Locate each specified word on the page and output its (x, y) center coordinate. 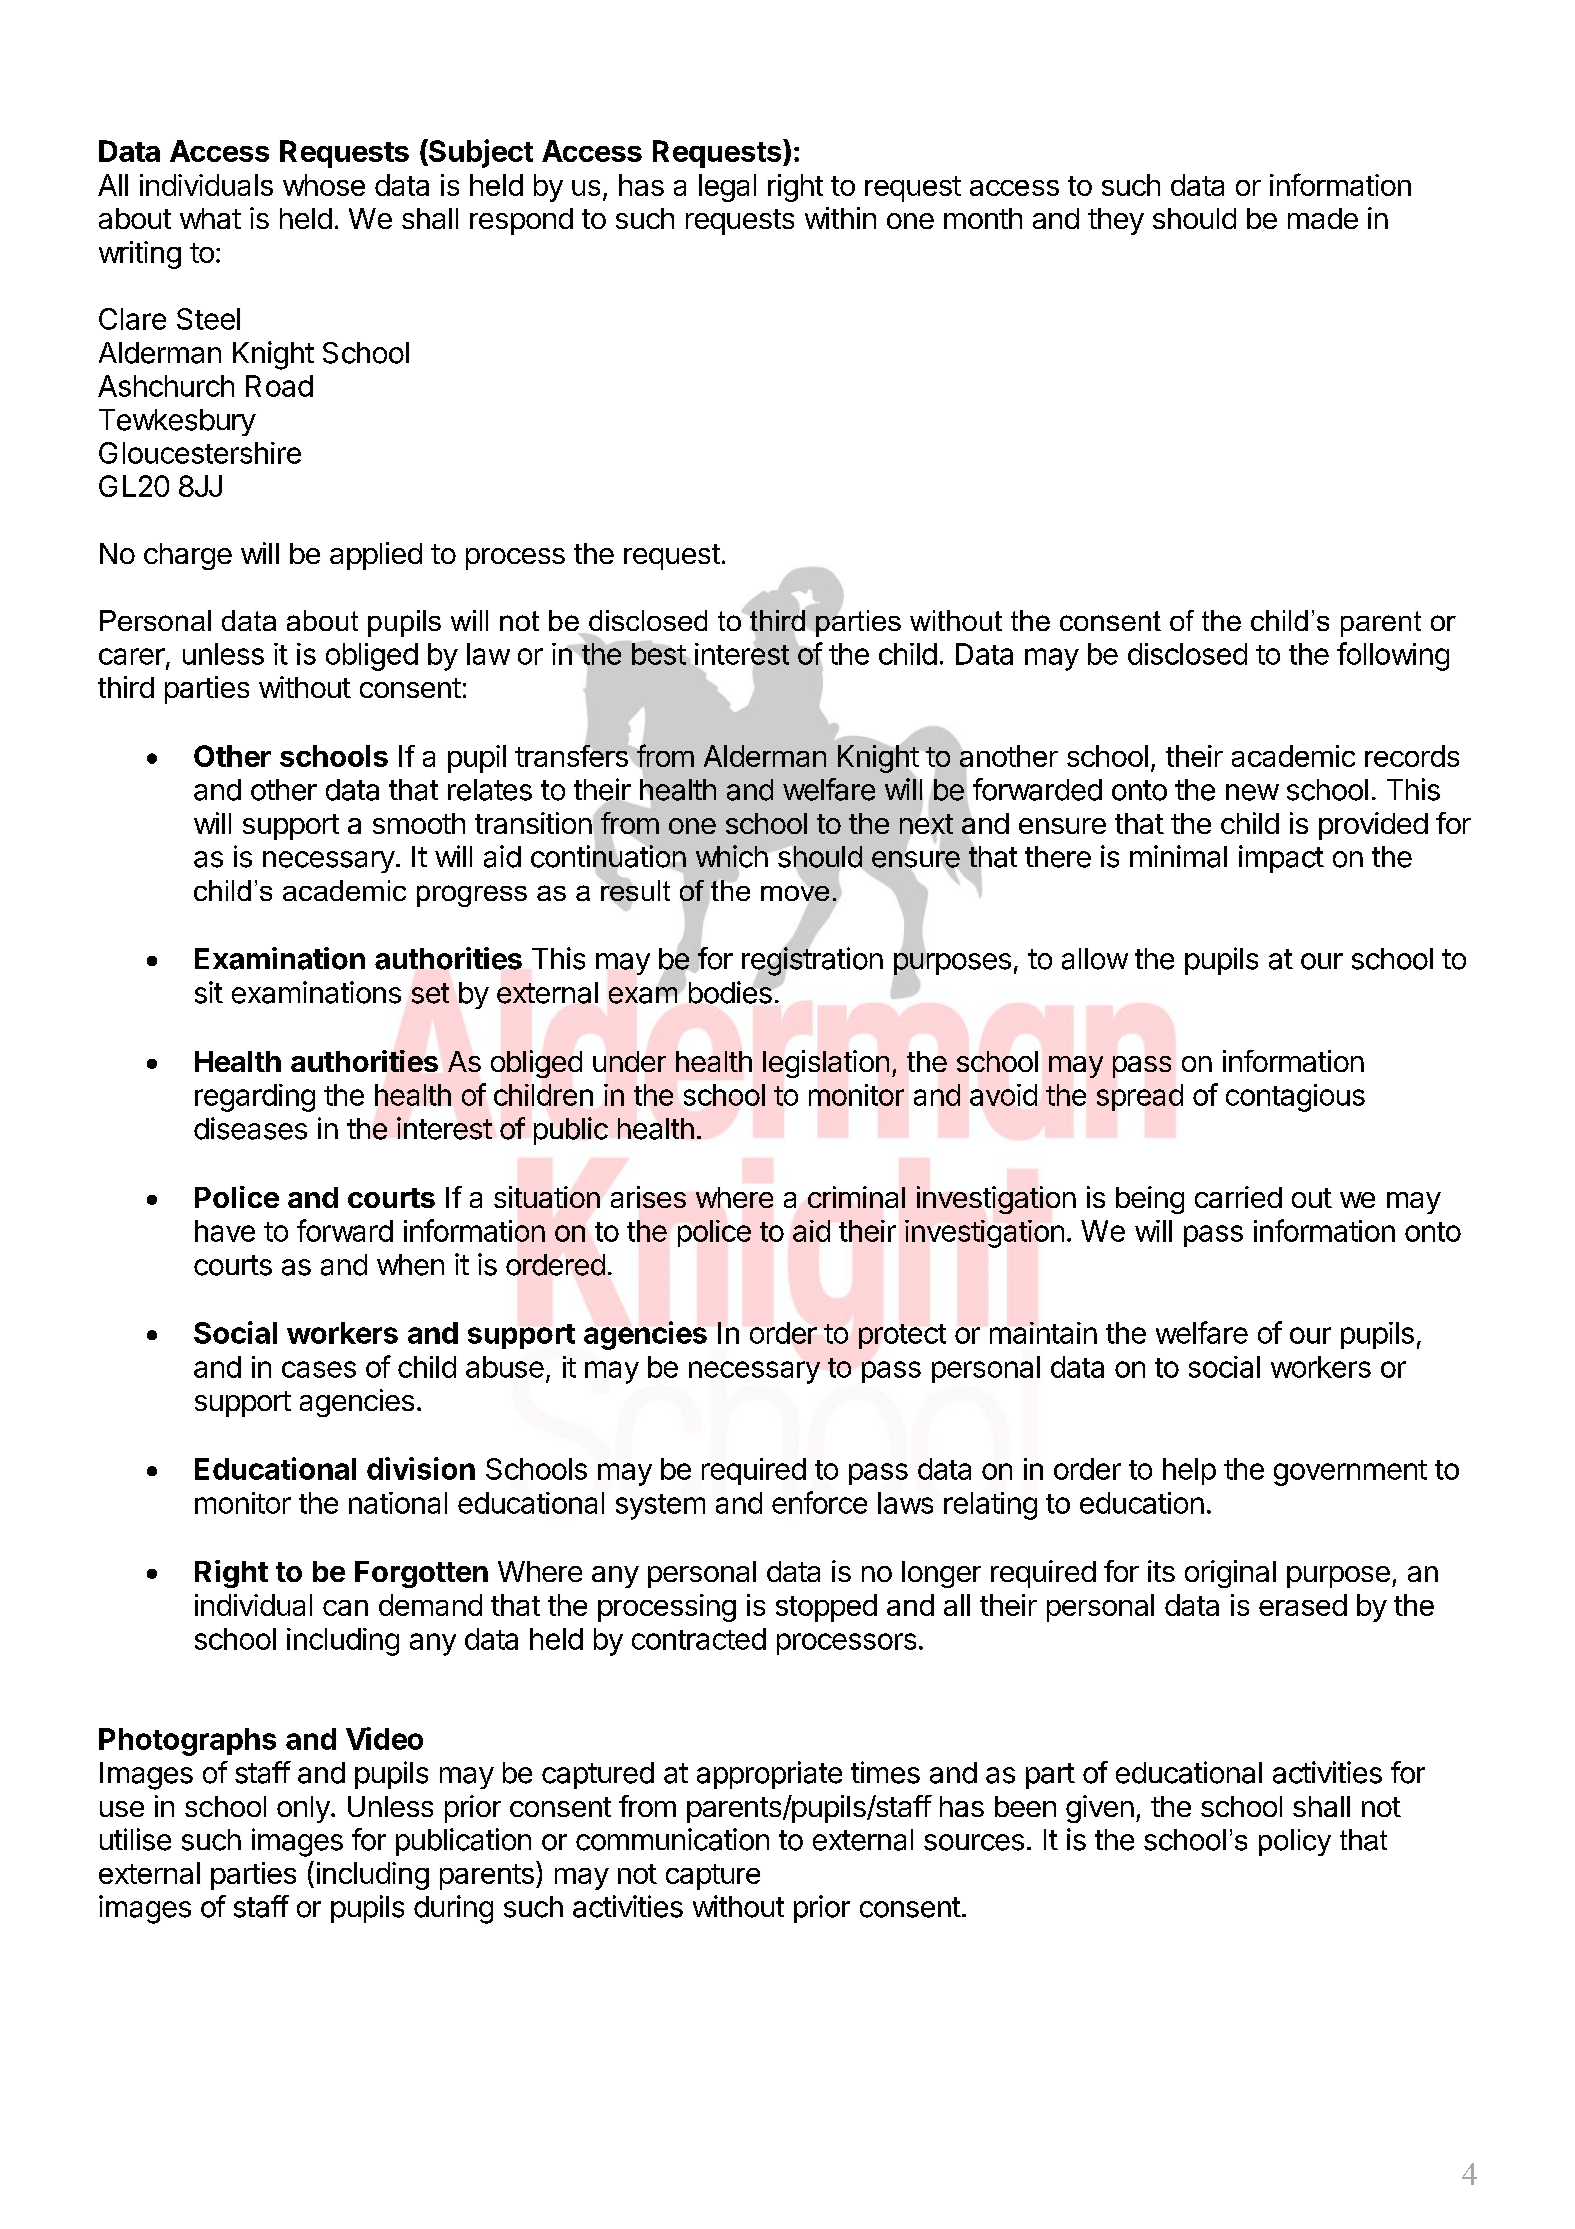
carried (1238, 1197)
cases (319, 1369)
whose (324, 185)
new (1252, 792)
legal (727, 188)
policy (1295, 1842)
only (304, 1809)
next (926, 824)
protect (902, 1336)
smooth (419, 823)
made (1323, 218)
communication (672, 1839)
